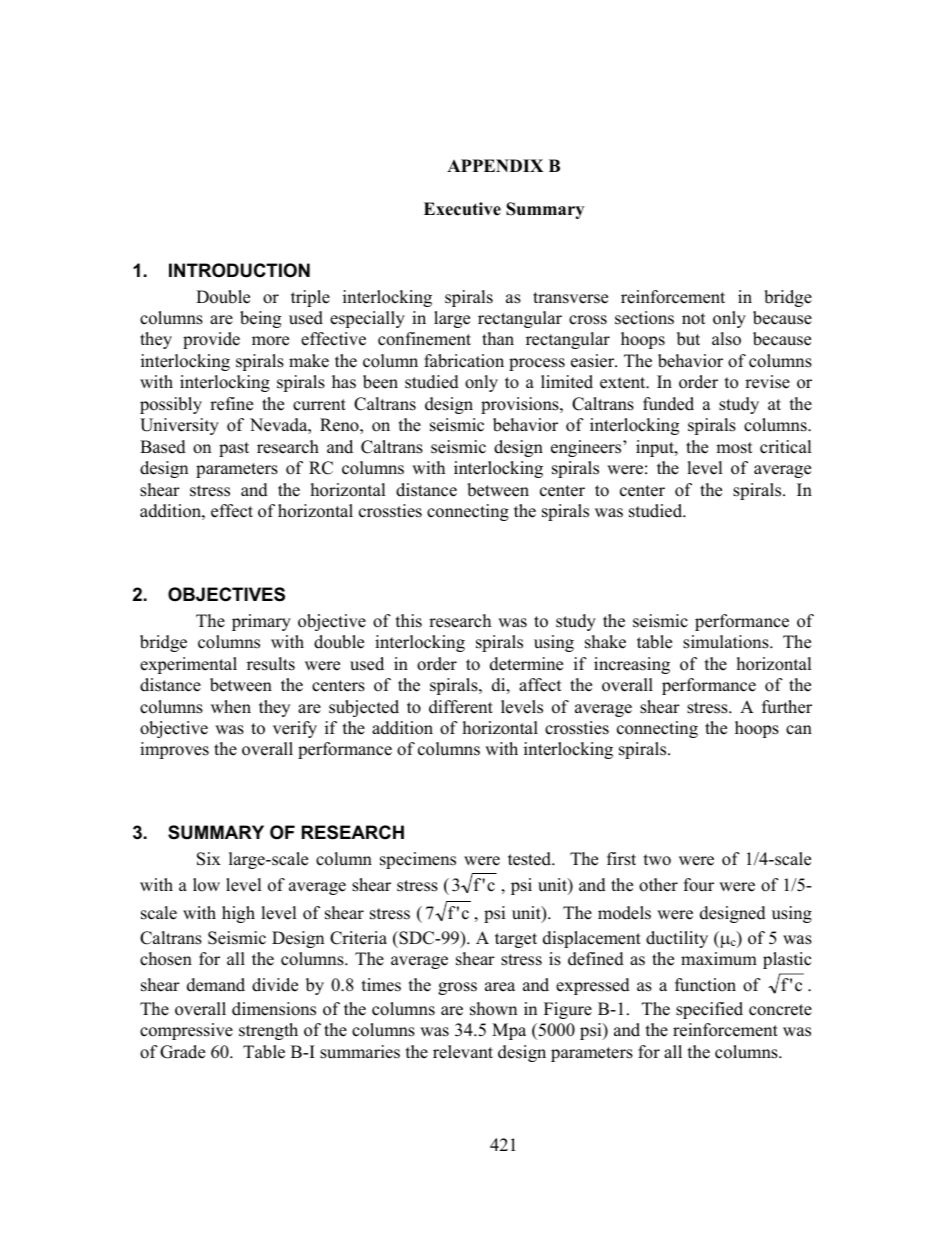 The width and height of the screenshot is (952, 1233). I want to click on strength, so click(268, 1031).
